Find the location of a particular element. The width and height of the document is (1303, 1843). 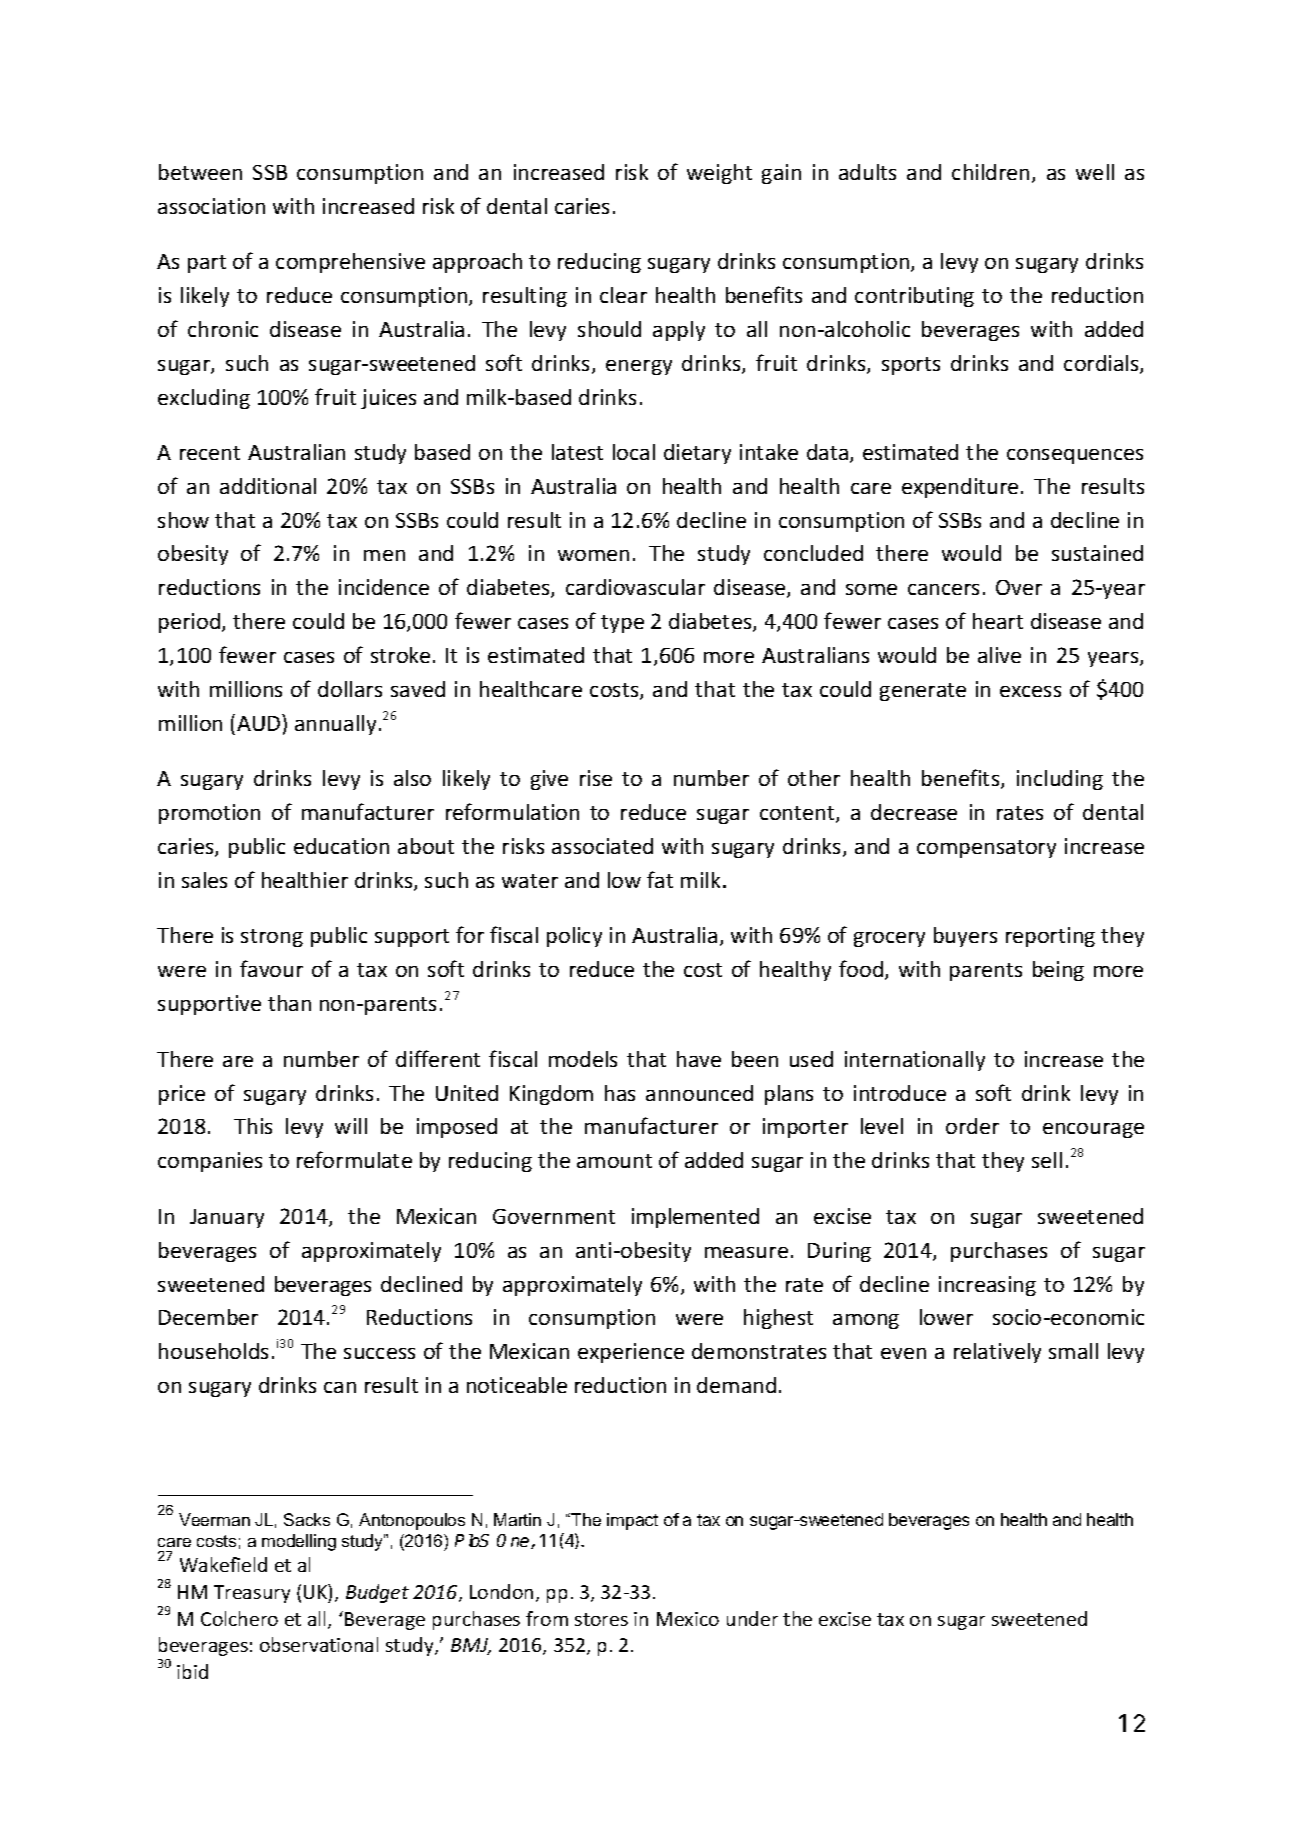

weight is located at coordinates (719, 174).
